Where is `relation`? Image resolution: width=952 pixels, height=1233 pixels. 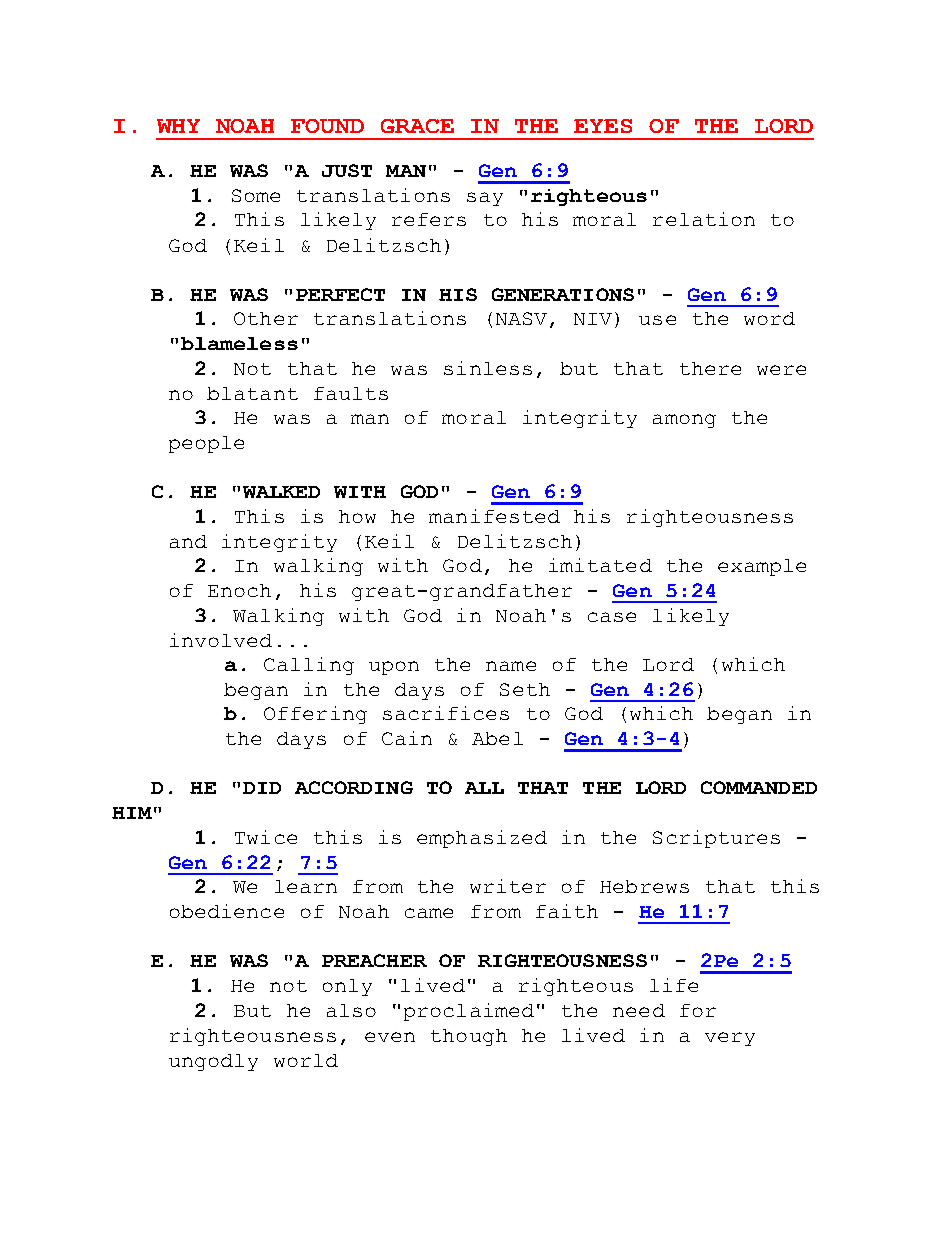
relation is located at coordinates (704, 219).
